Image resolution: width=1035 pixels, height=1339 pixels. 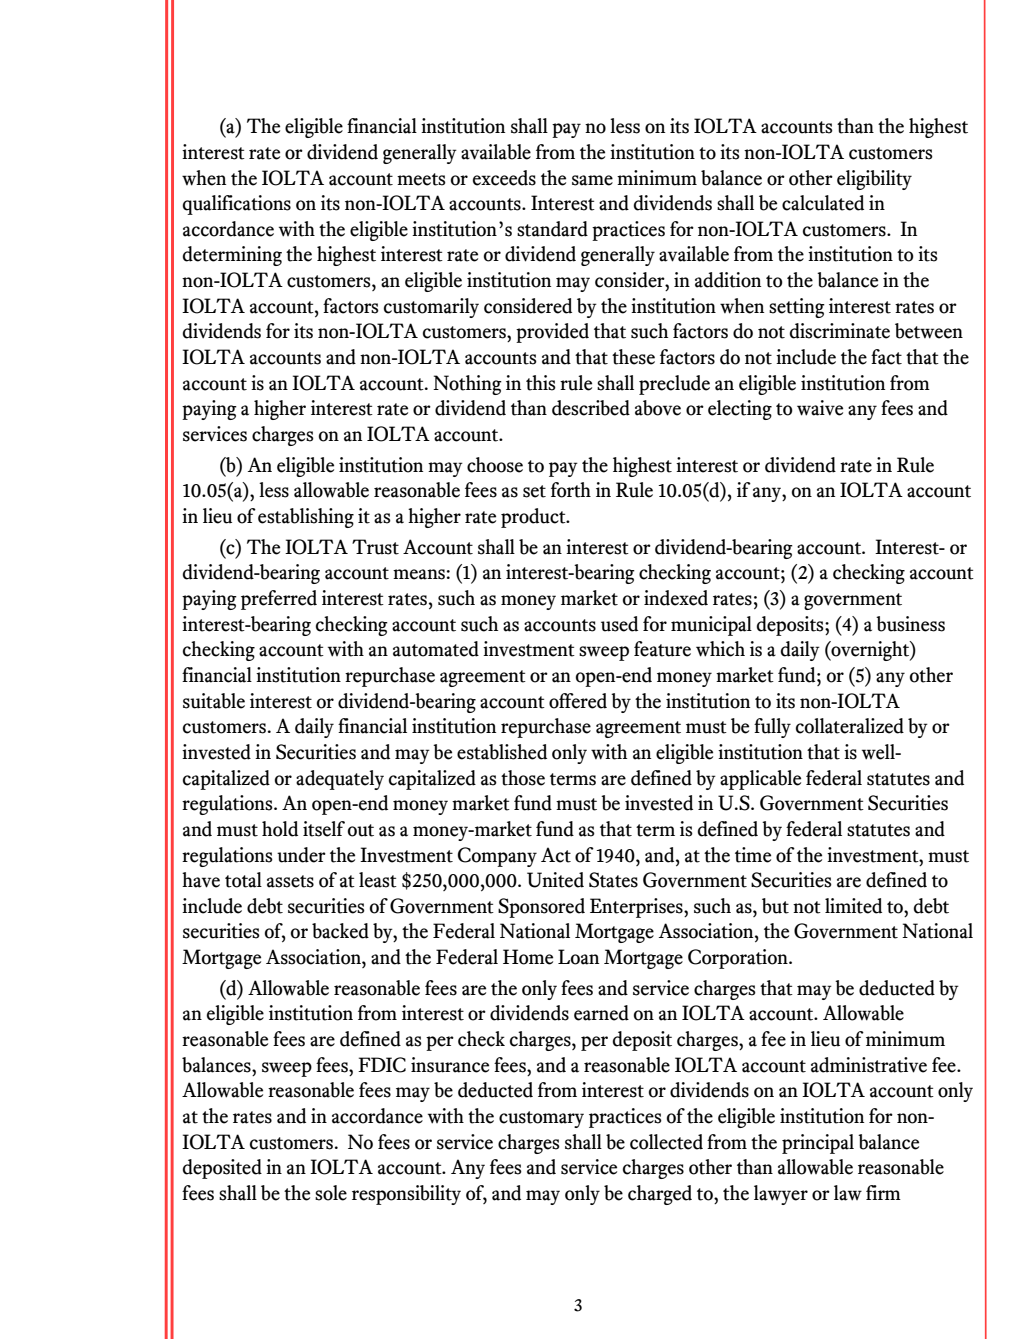 What do you see at coordinates (823, 203) in the screenshot?
I see `calculated` at bounding box center [823, 203].
